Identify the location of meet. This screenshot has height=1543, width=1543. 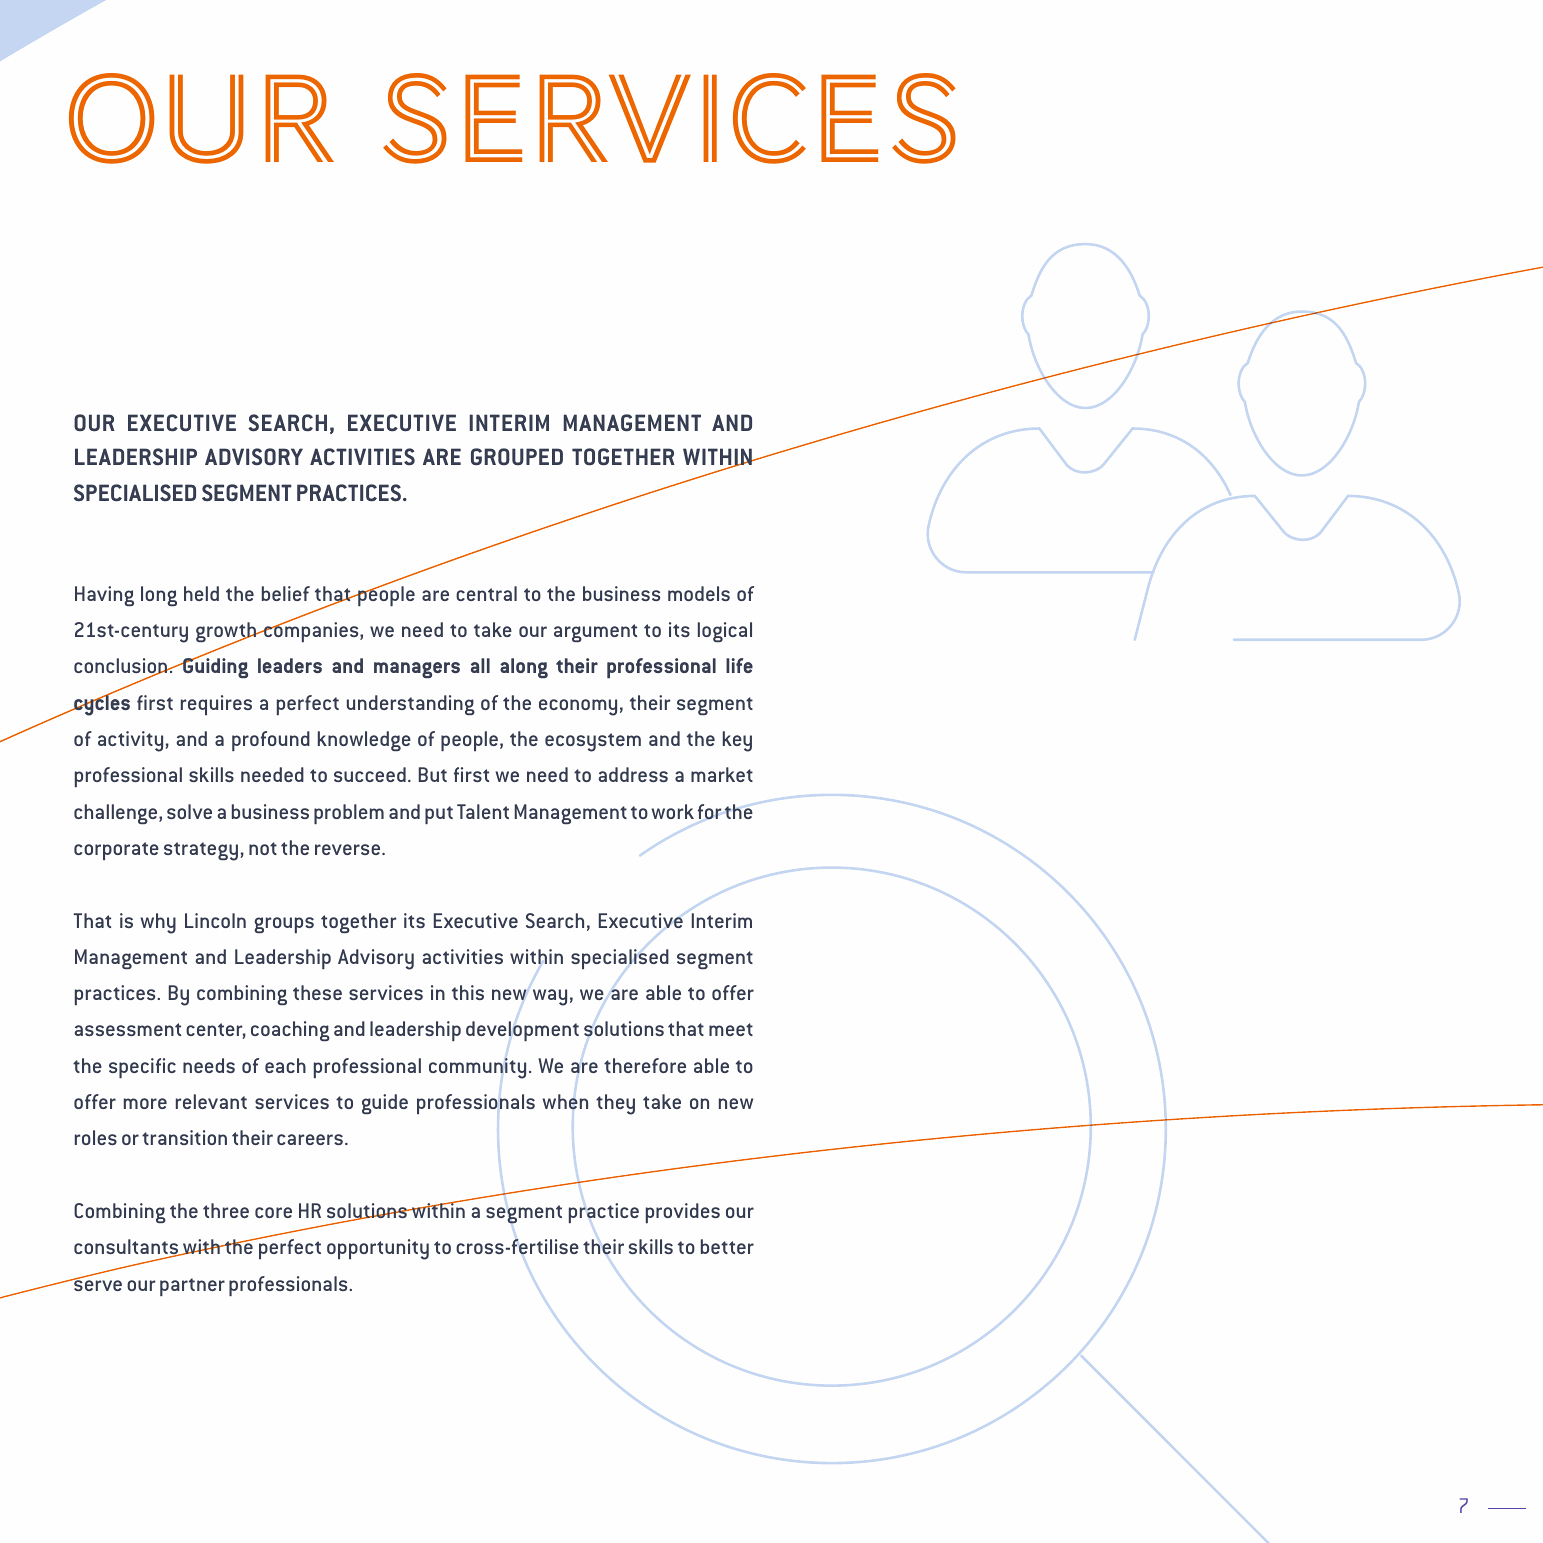
(731, 1029).
